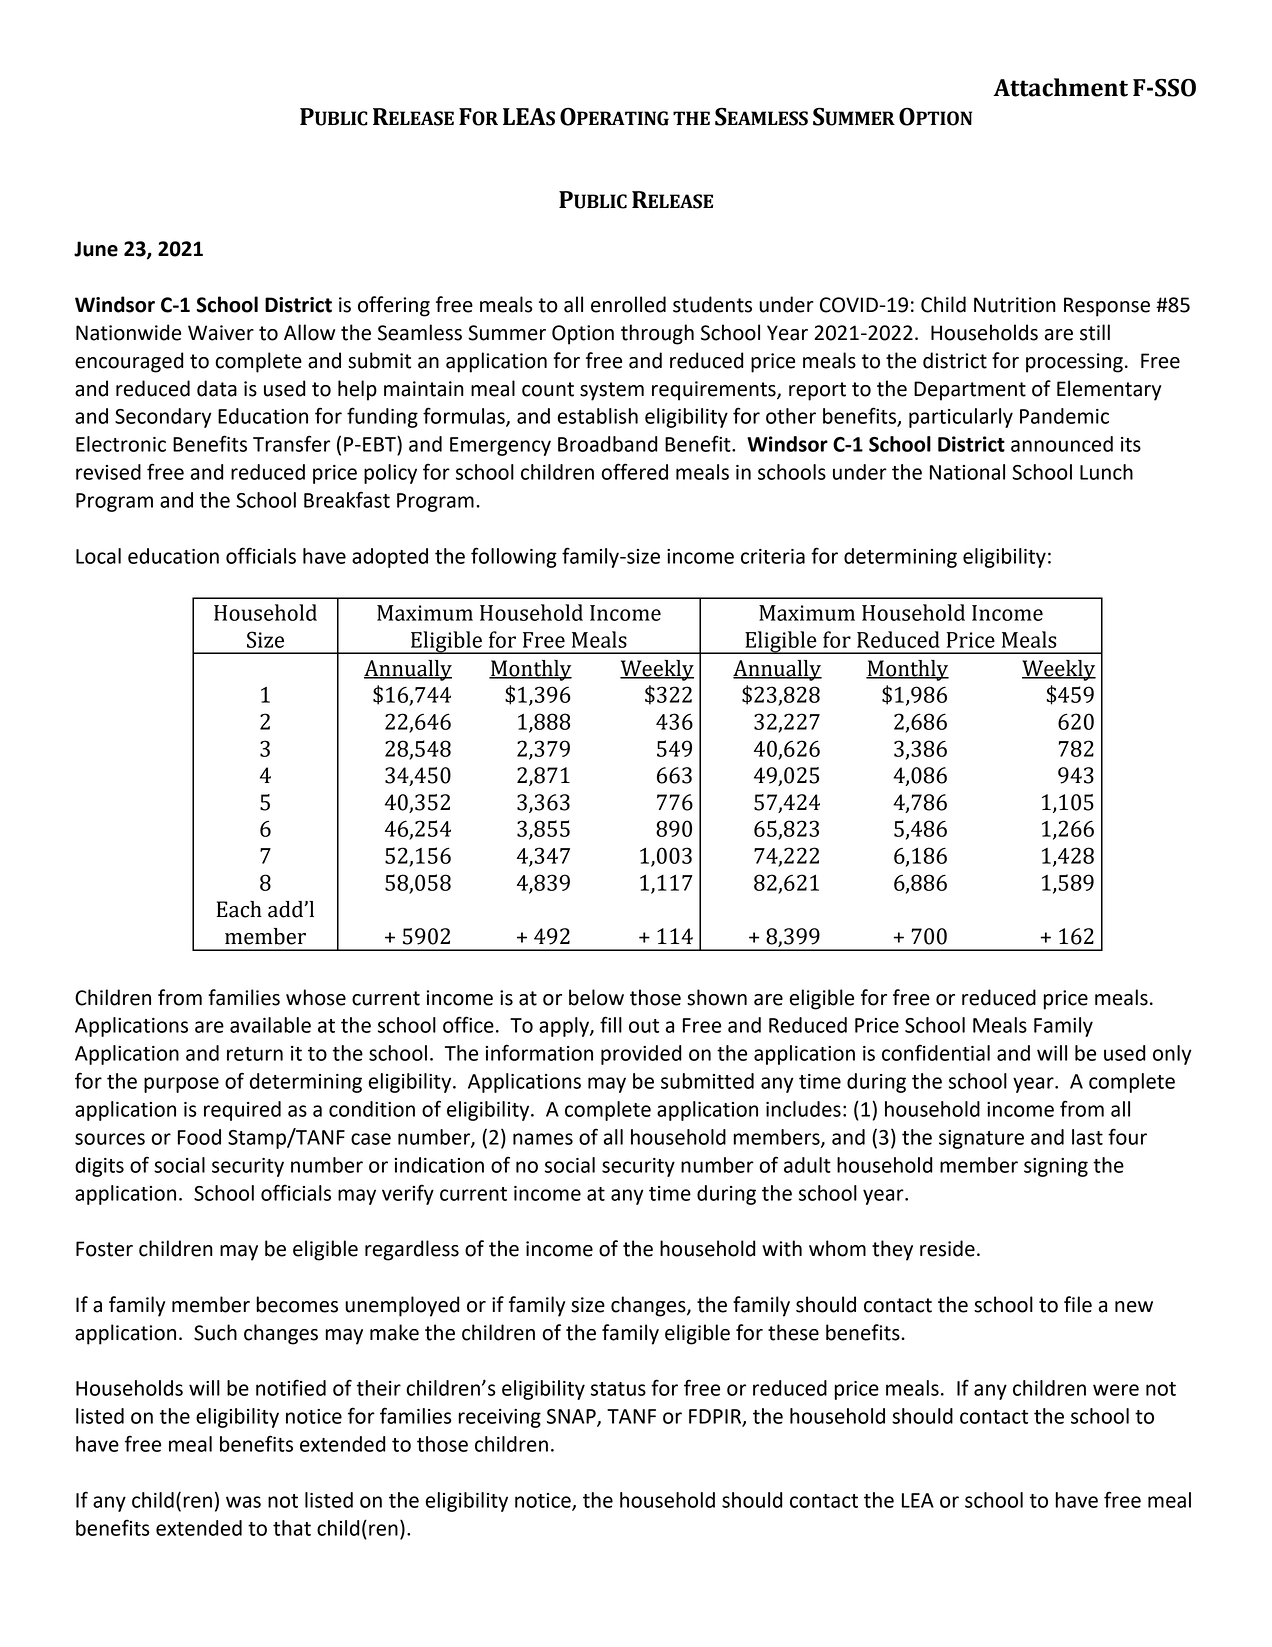  What do you see at coordinates (1060, 87) in the screenshot?
I see `Attachment` at bounding box center [1060, 87].
